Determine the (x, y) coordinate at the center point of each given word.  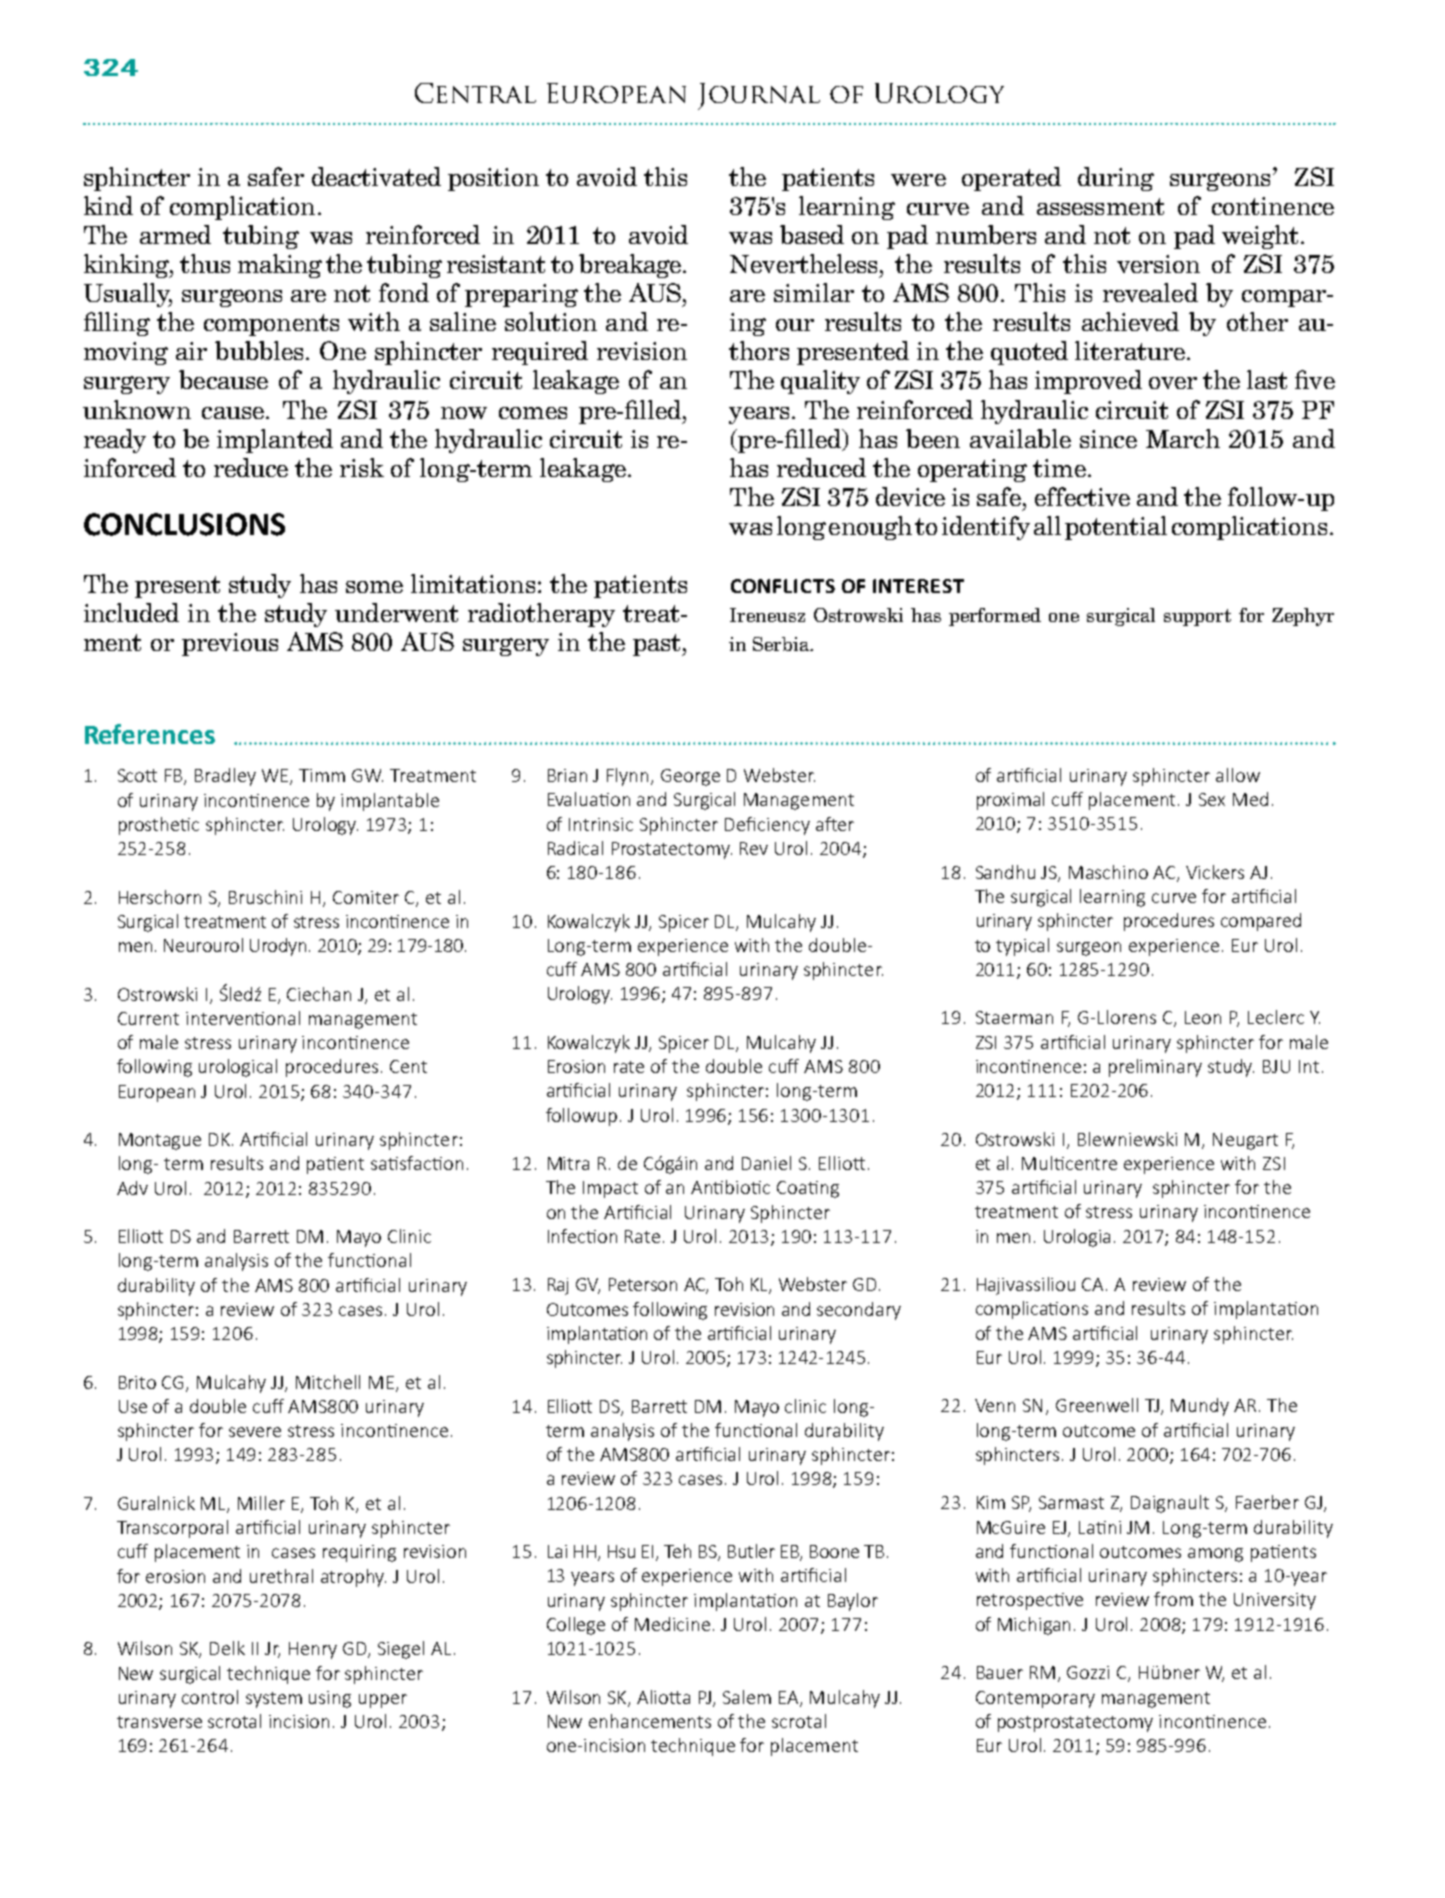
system (274, 1700)
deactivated (376, 176)
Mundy (1200, 1407)
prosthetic (159, 826)
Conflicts (783, 586)
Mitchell (328, 1382)
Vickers (1215, 872)
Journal (759, 96)
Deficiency (767, 826)
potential (1116, 528)
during (1116, 179)
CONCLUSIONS (184, 524)
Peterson (643, 1284)
